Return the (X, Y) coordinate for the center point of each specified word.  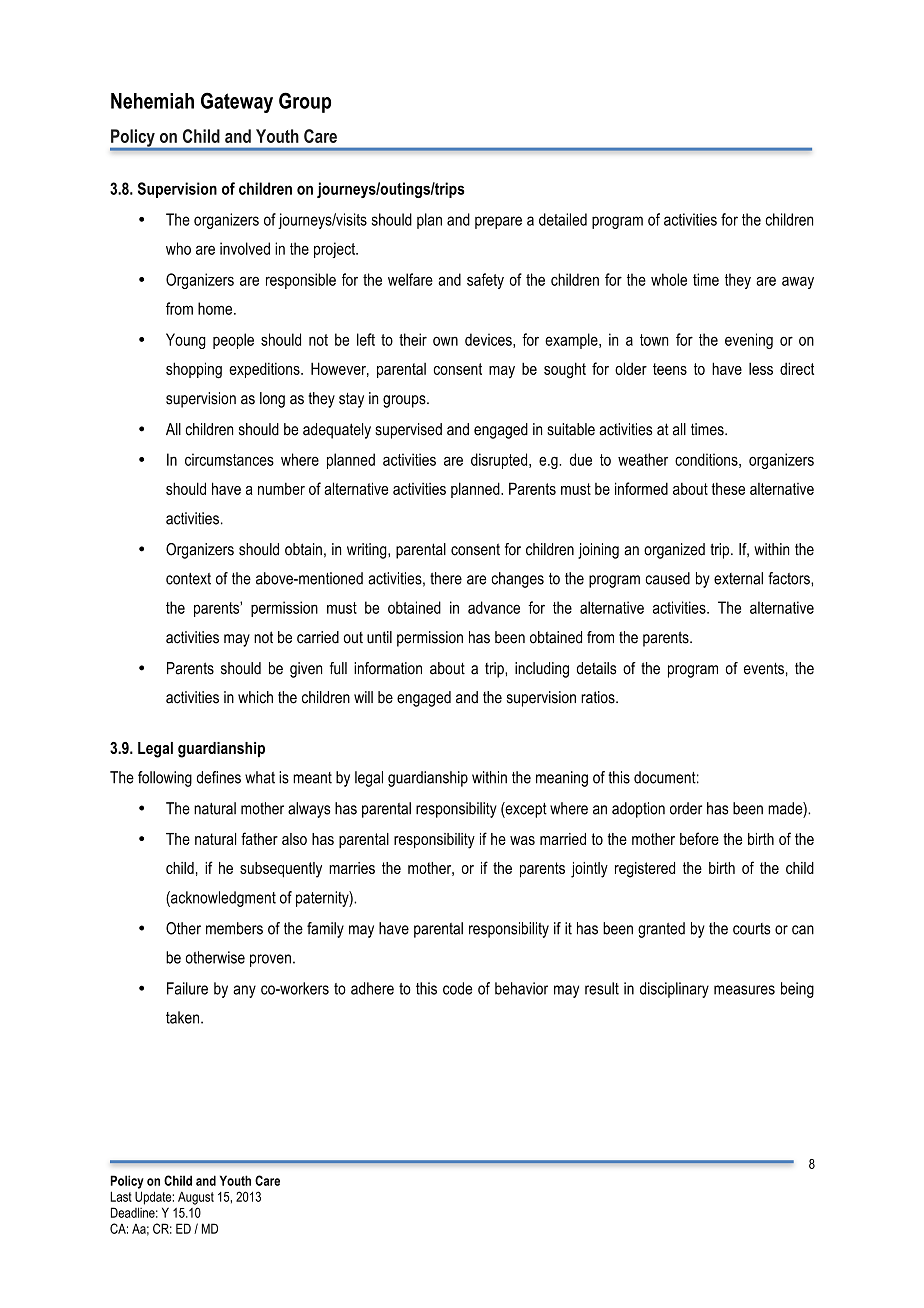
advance (494, 607)
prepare (498, 222)
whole (669, 279)
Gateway (237, 102)
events (764, 669)
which (255, 697)
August (196, 1198)
